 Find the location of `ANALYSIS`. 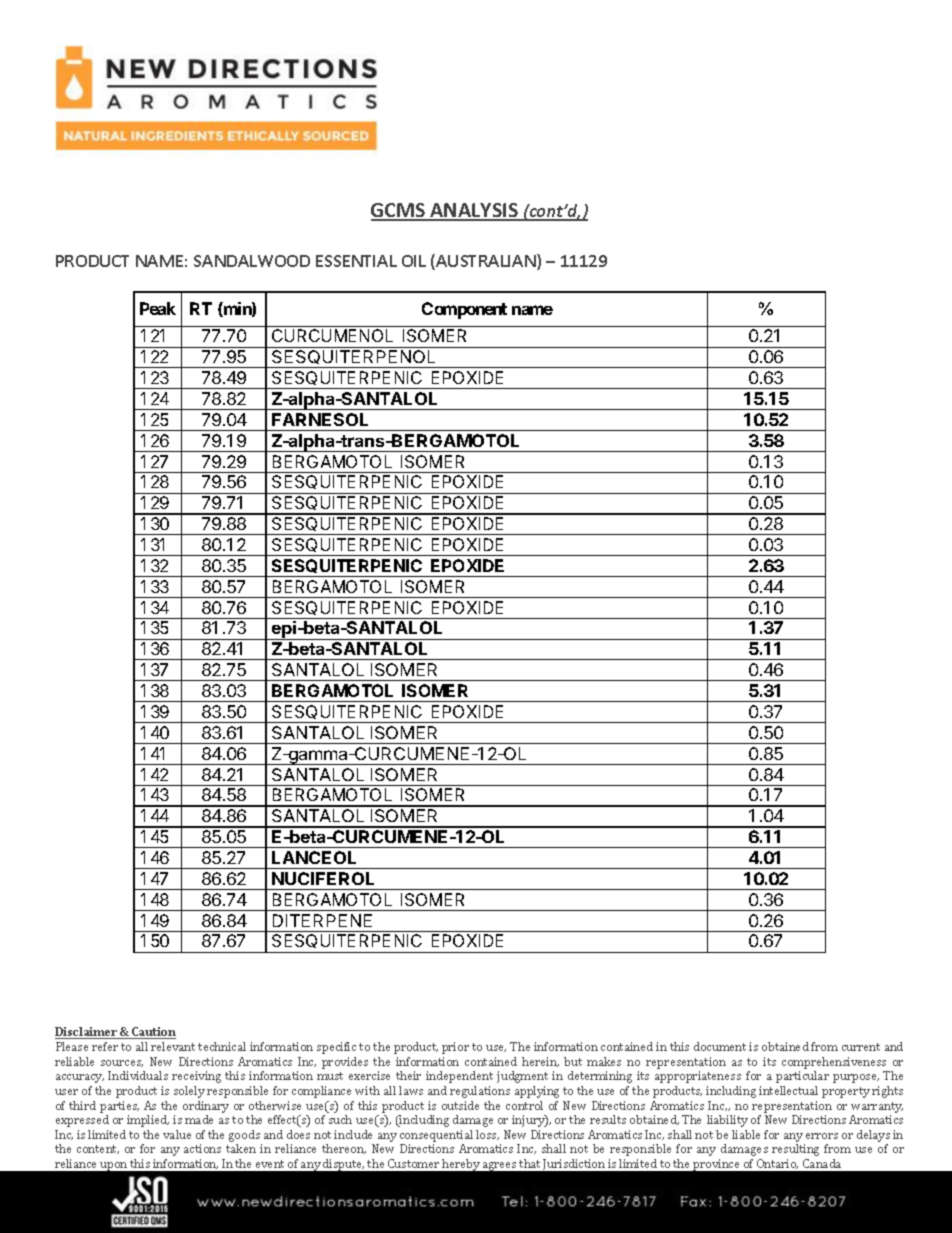

ANALYSIS is located at coordinates (474, 211).
